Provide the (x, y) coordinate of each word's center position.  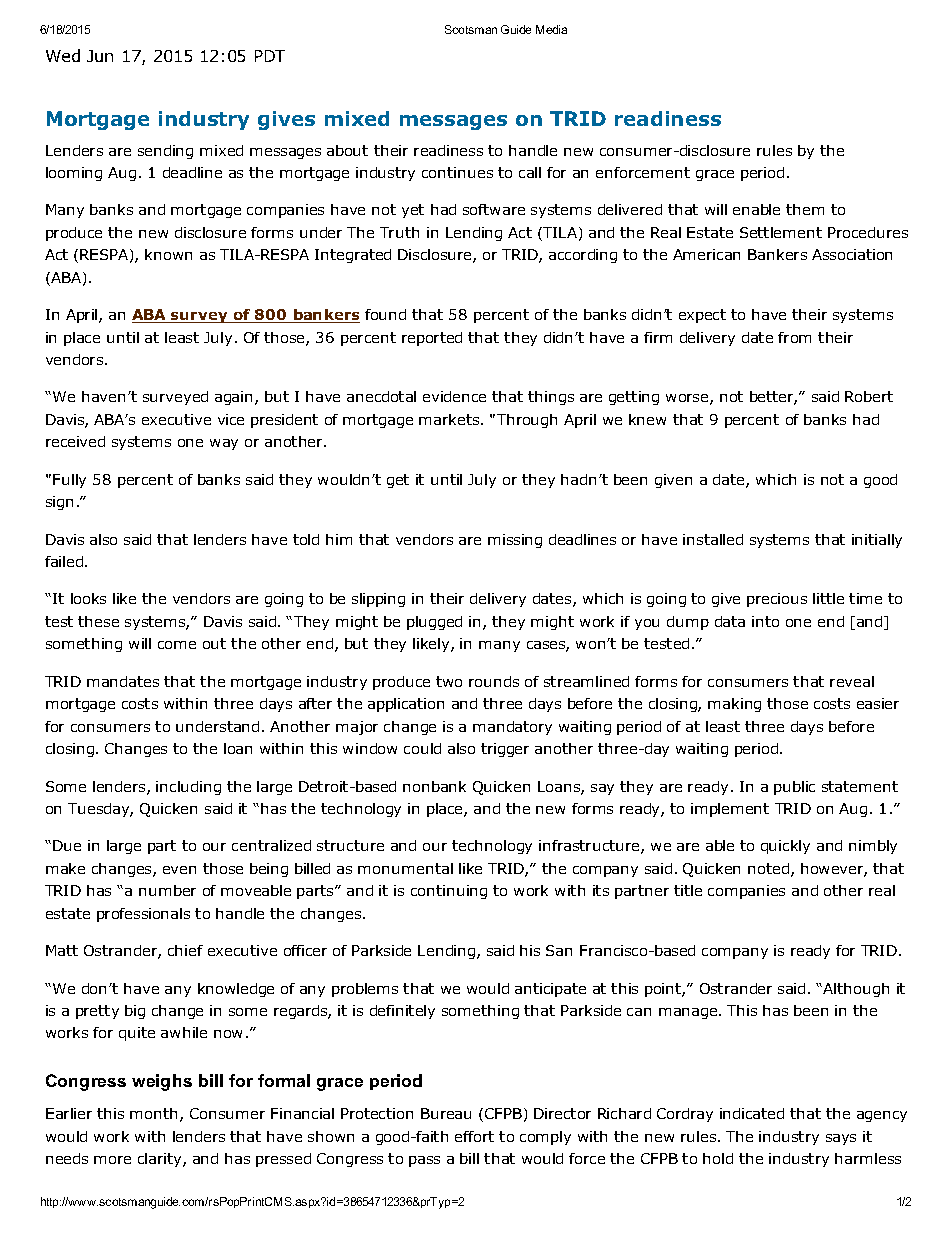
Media (551, 29)
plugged (434, 623)
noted (770, 870)
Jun (100, 56)
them (805, 209)
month (153, 1113)
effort (474, 1136)
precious (777, 600)
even (179, 870)
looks (88, 598)
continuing (449, 892)
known (168, 254)
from (794, 337)
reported (432, 339)
